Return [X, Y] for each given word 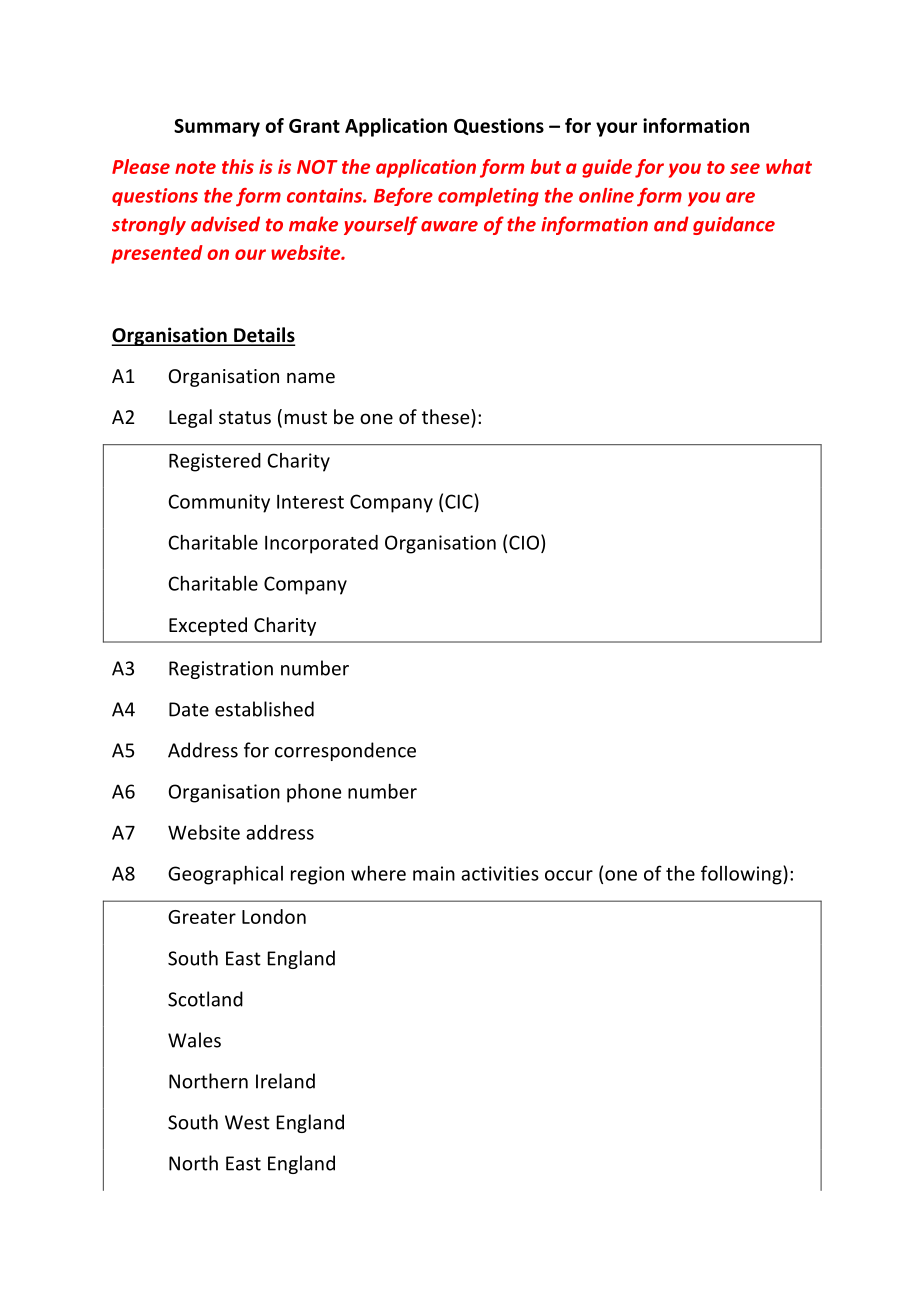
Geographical [225, 875]
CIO [524, 542]
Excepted [208, 626]
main [434, 873]
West [247, 1122]
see [745, 168]
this [238, 166]
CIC [460, 501]
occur [569, 875]
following [742, 875]
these [447, 416]
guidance [734, 225]
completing [488, 197]
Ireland [285, 1081]
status [245, 417]
